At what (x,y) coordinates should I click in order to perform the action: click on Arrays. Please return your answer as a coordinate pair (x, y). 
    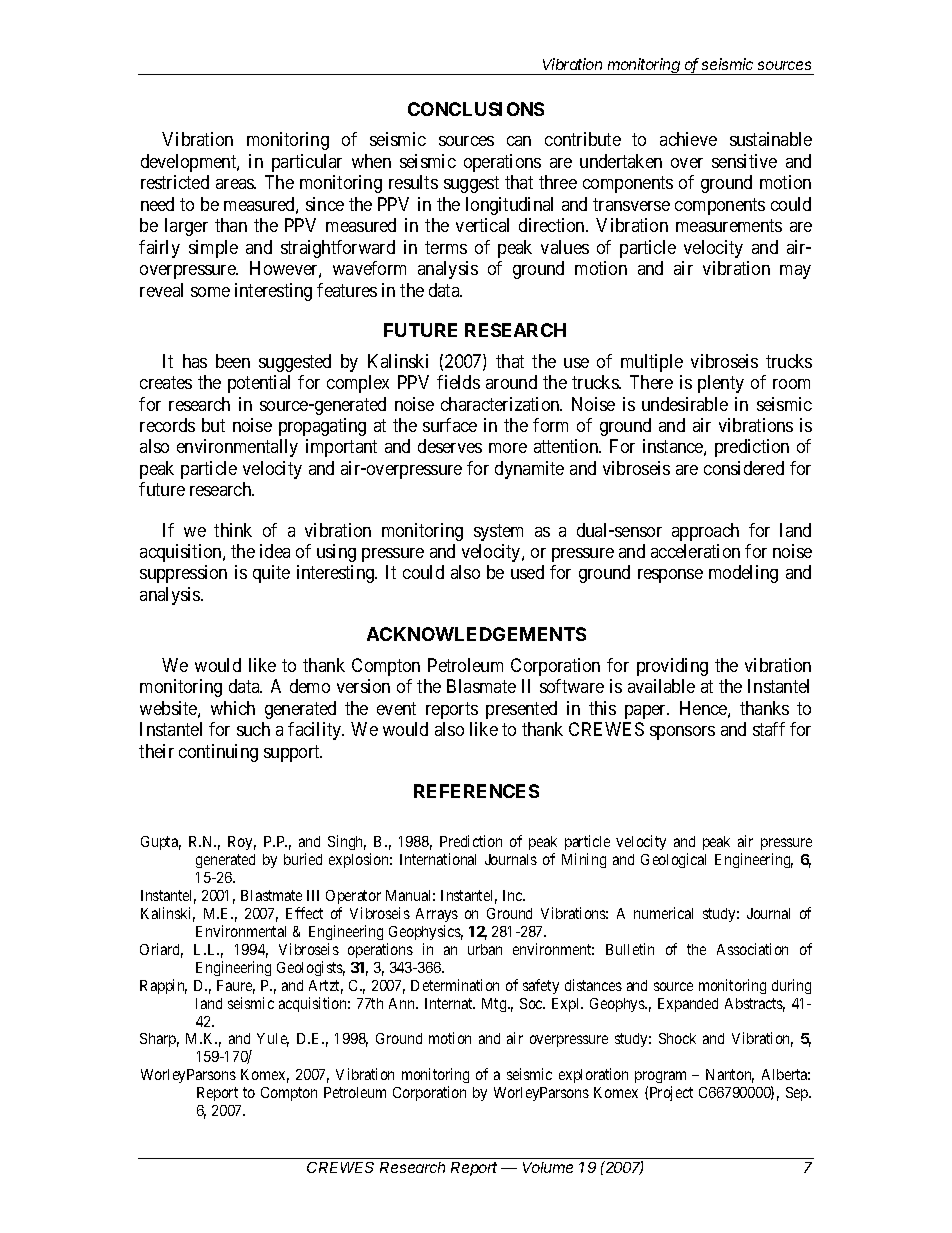
    Looking at the image, I should click on (437, 915).
